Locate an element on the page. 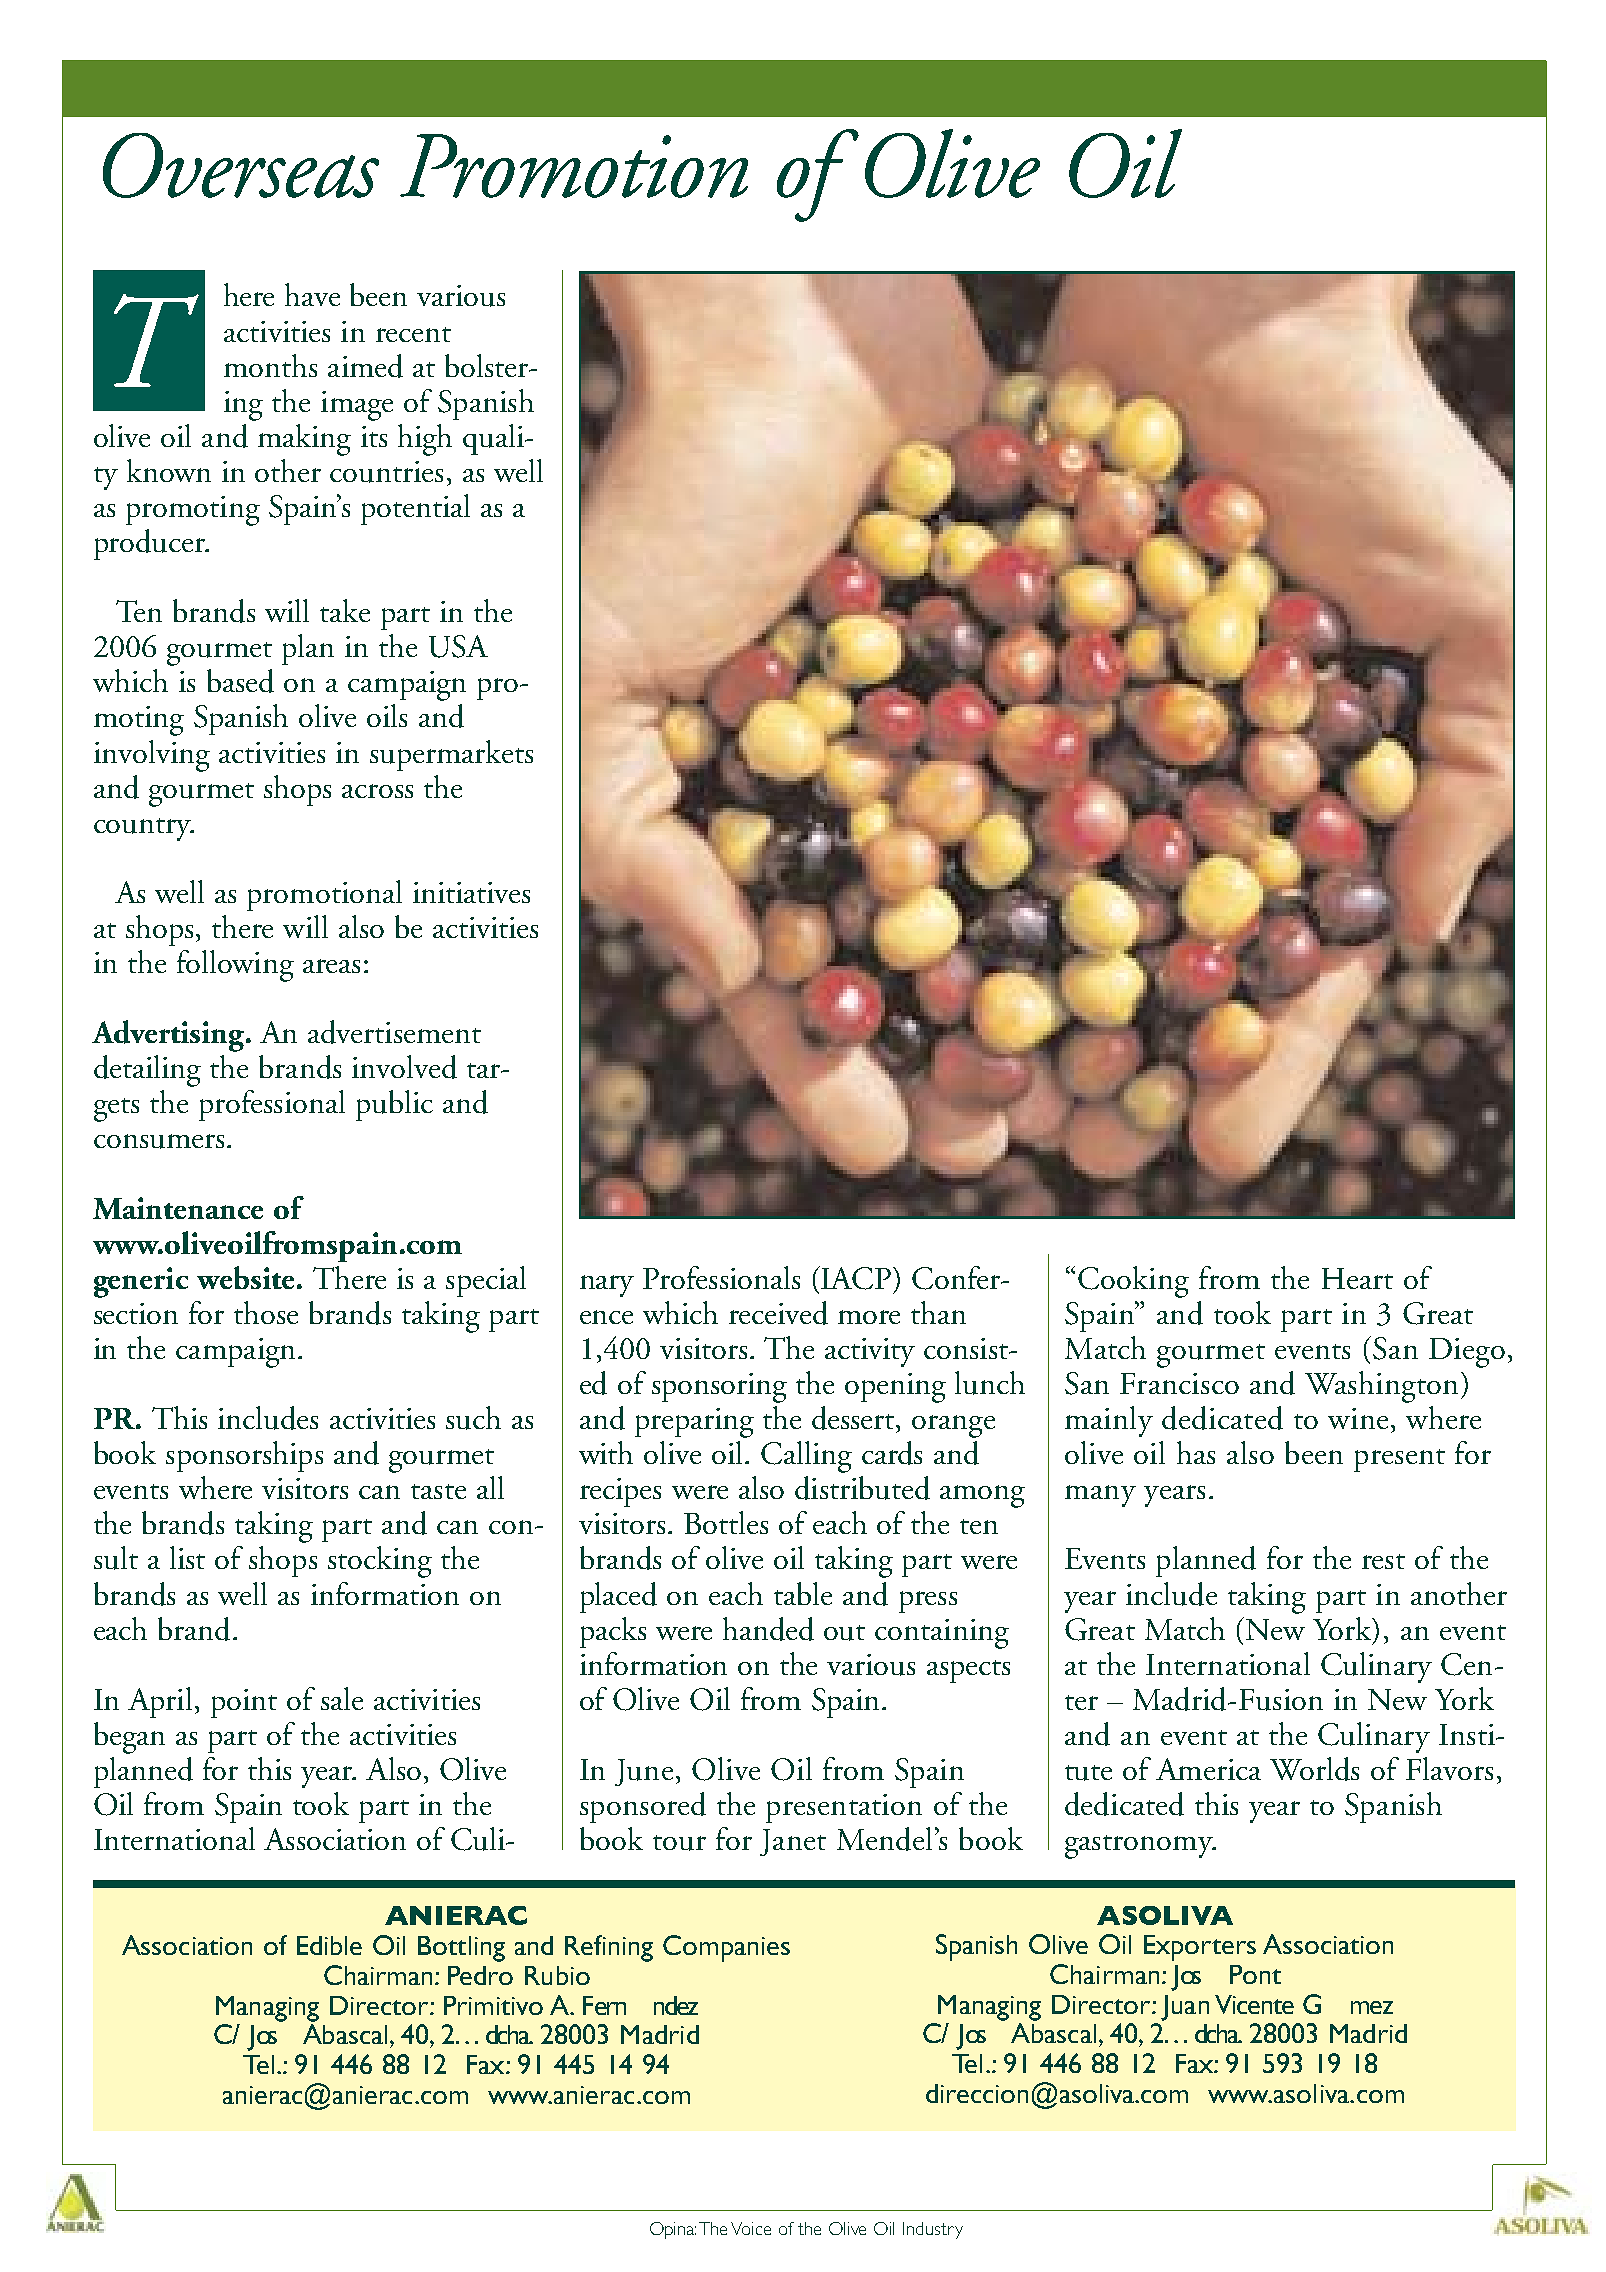  rest is located at coordinates (1383, 1561).
